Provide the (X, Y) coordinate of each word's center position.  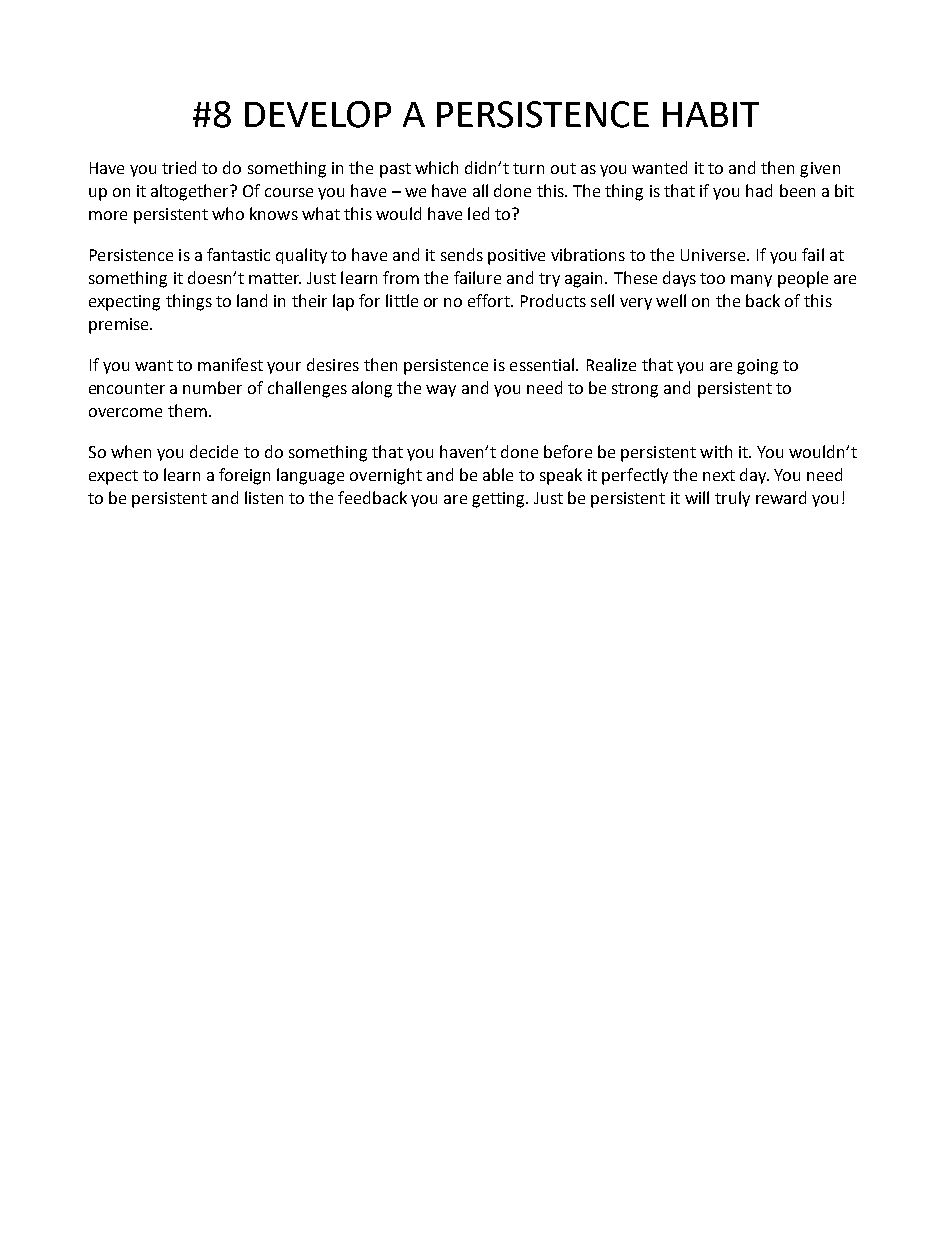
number (212, 387)
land (252, 300)
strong (635, 390)
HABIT (711, 114)
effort (490, 300)
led (478, 213)
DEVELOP (318, 114)
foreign (244, 476)
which (436, 167)
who (228, 213)
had (759, 190)
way (441, 391)
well (671, 300)
